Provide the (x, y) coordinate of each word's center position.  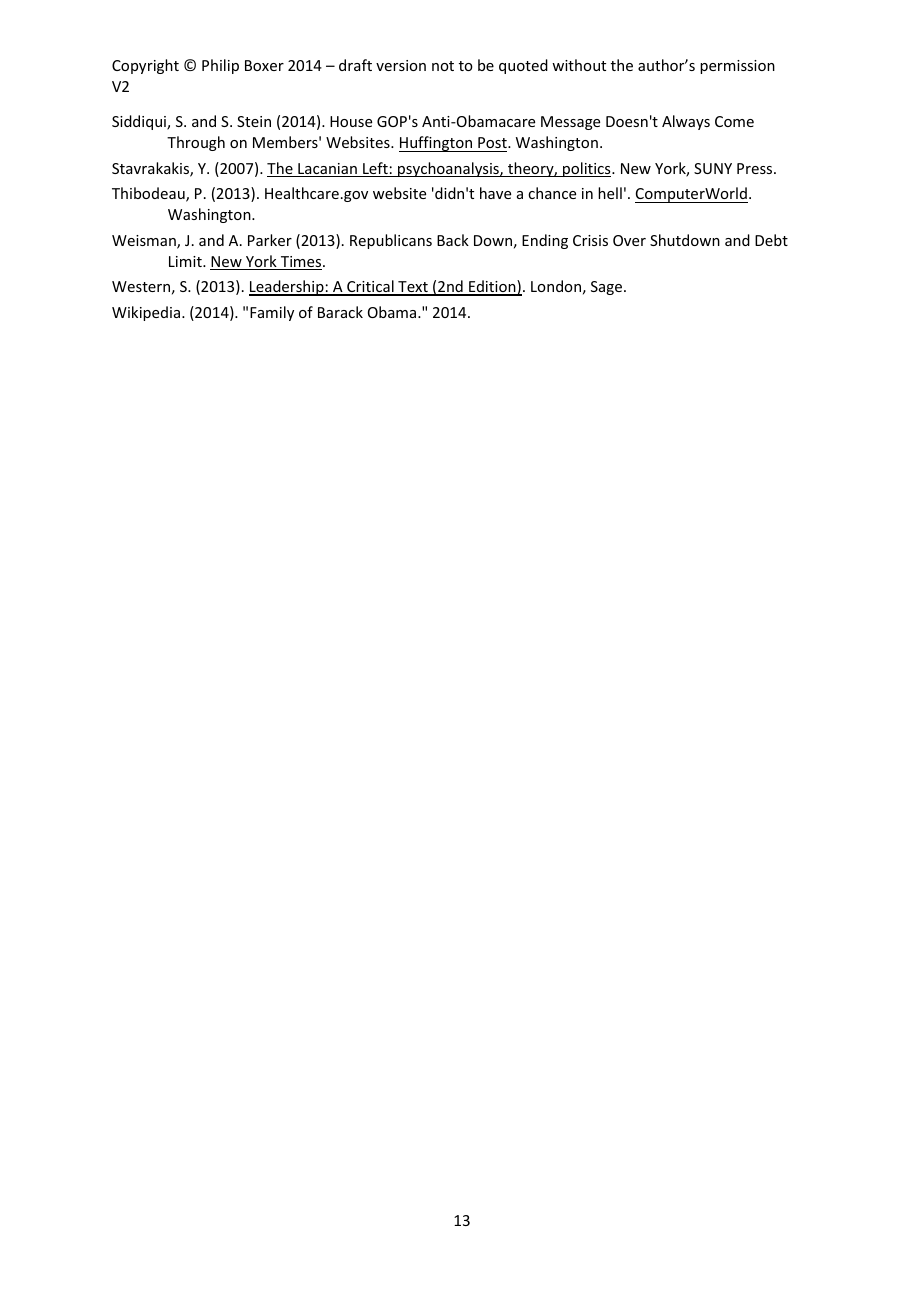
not (443, 66)
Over (629, 240)
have (495, 193)
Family (272, 313)
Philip (220, 66)
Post (493, 142)
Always (686, 122)
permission (737, 67)
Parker (270, 240)
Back (453, 240)
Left (375, 169)
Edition (492, 287)
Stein (254, 121)
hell (610, 193)
